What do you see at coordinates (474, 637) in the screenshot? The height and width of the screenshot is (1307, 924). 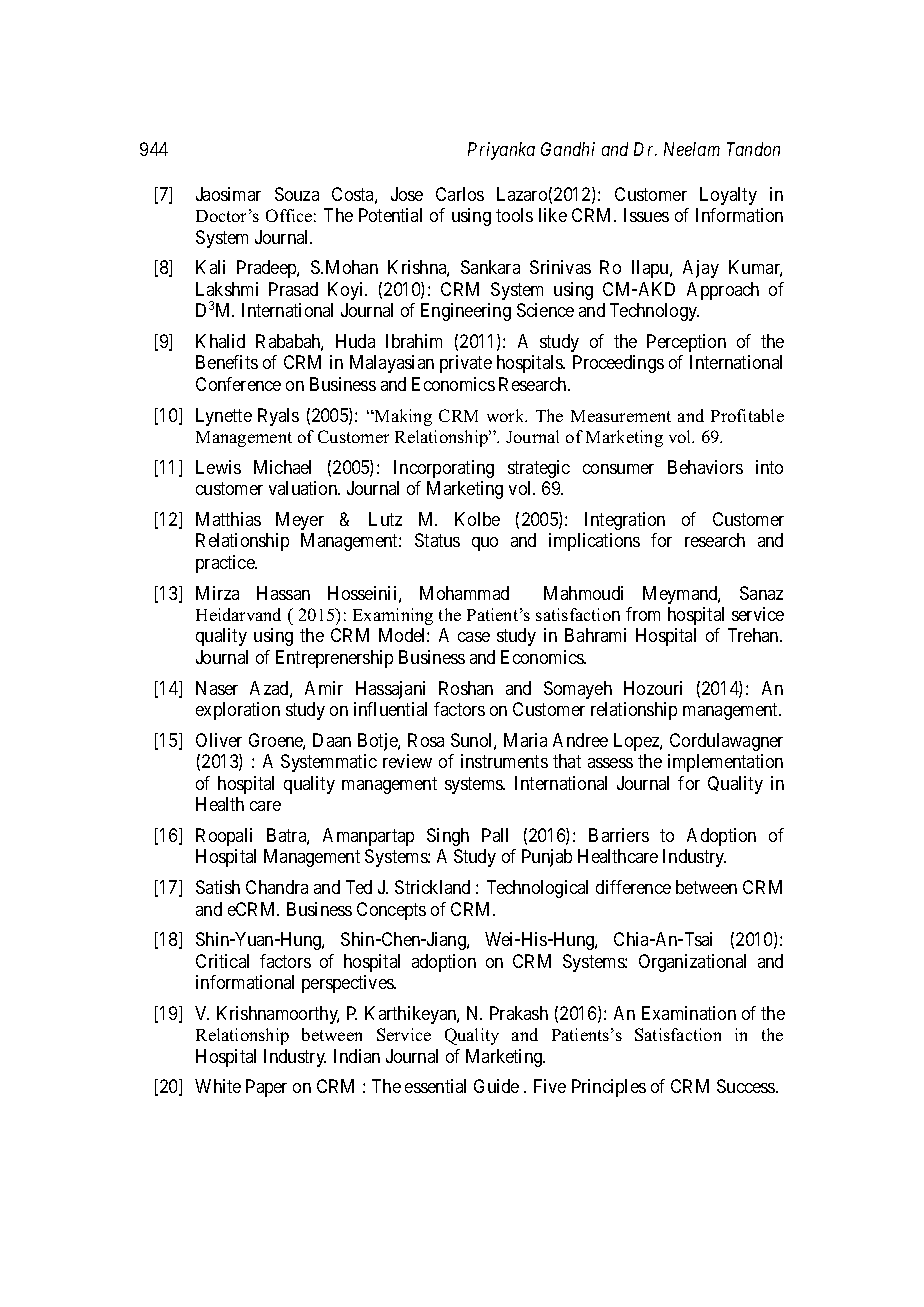 I see `case` at bounding box center [474, 637].
